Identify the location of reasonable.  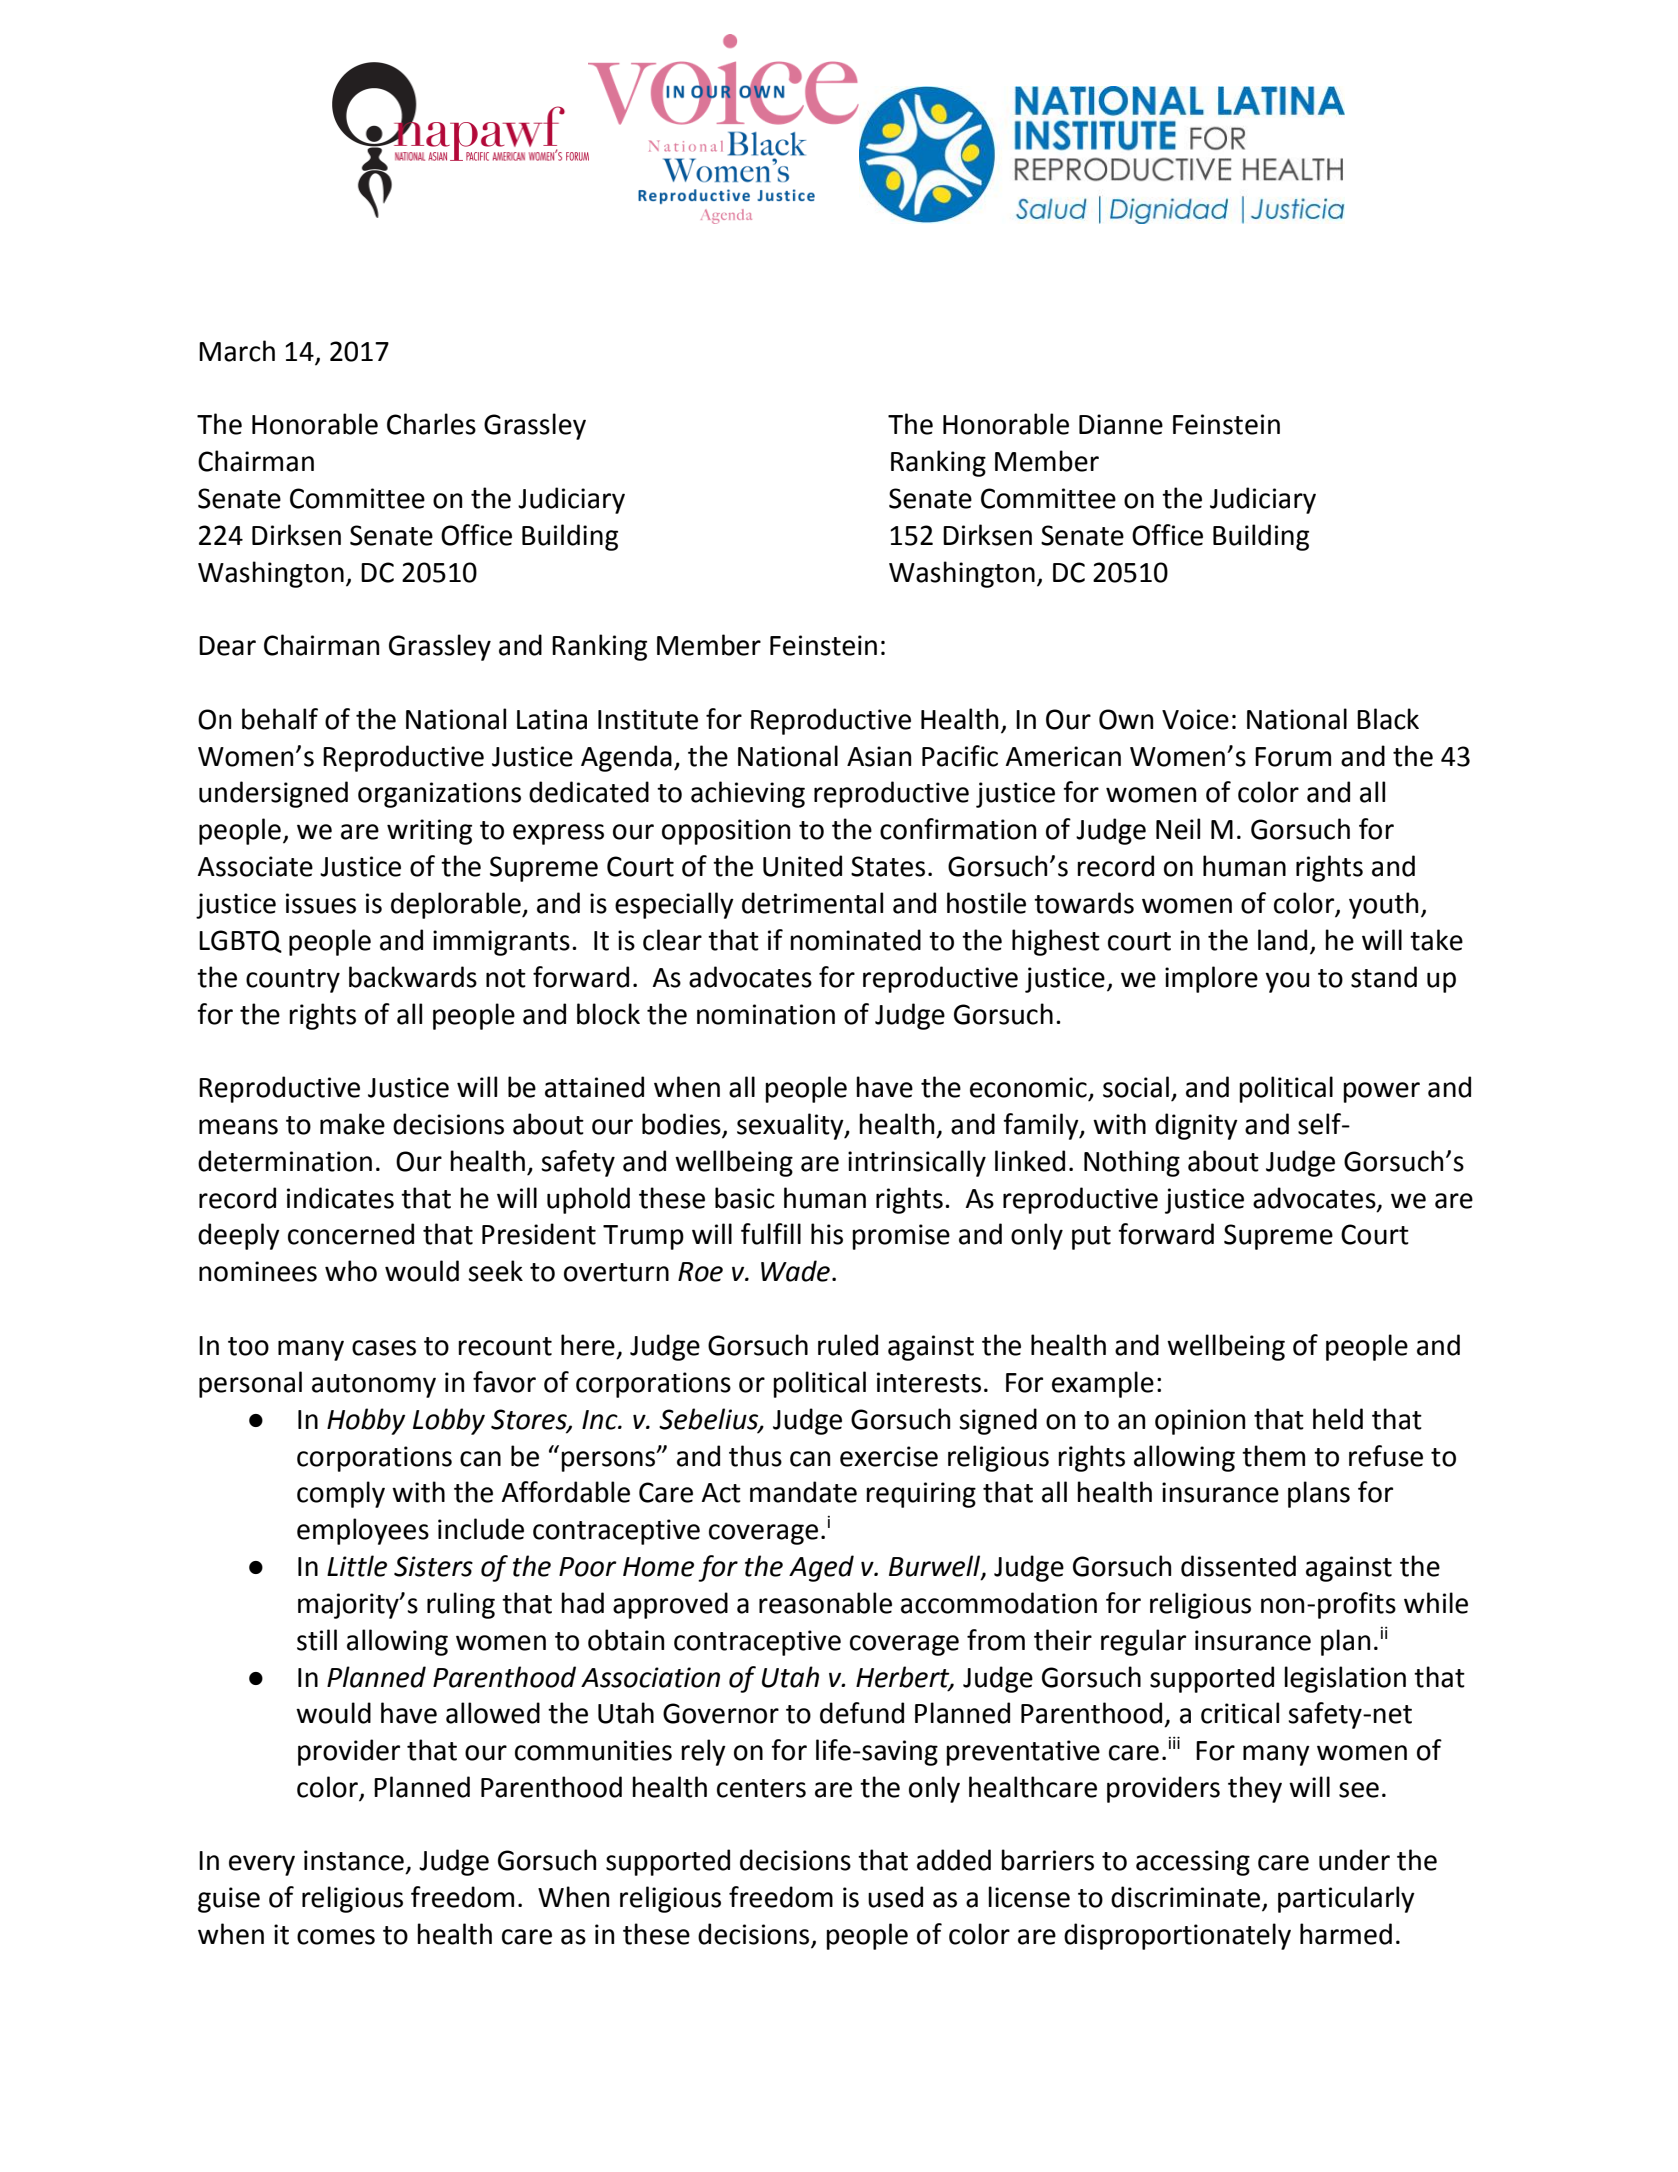
(825, 1603).
